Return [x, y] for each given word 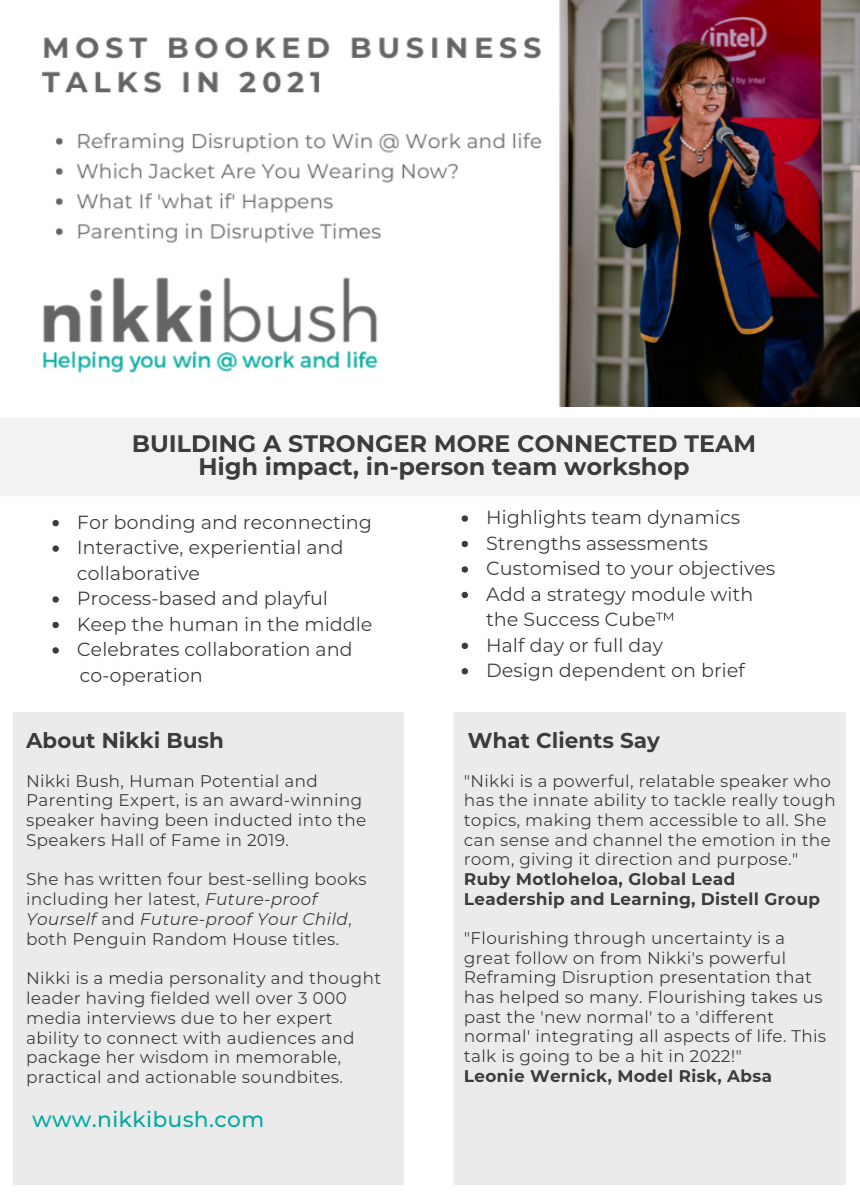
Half [506, 645]
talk [480, 1055]
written [130, 878]
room [487, 860]
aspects [696, 1038]
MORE [472, 443]
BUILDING [194, 444]
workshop [626, 468]
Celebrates [128, 649]
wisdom [174, 1056]
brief [724, 670]
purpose [754, 862]
